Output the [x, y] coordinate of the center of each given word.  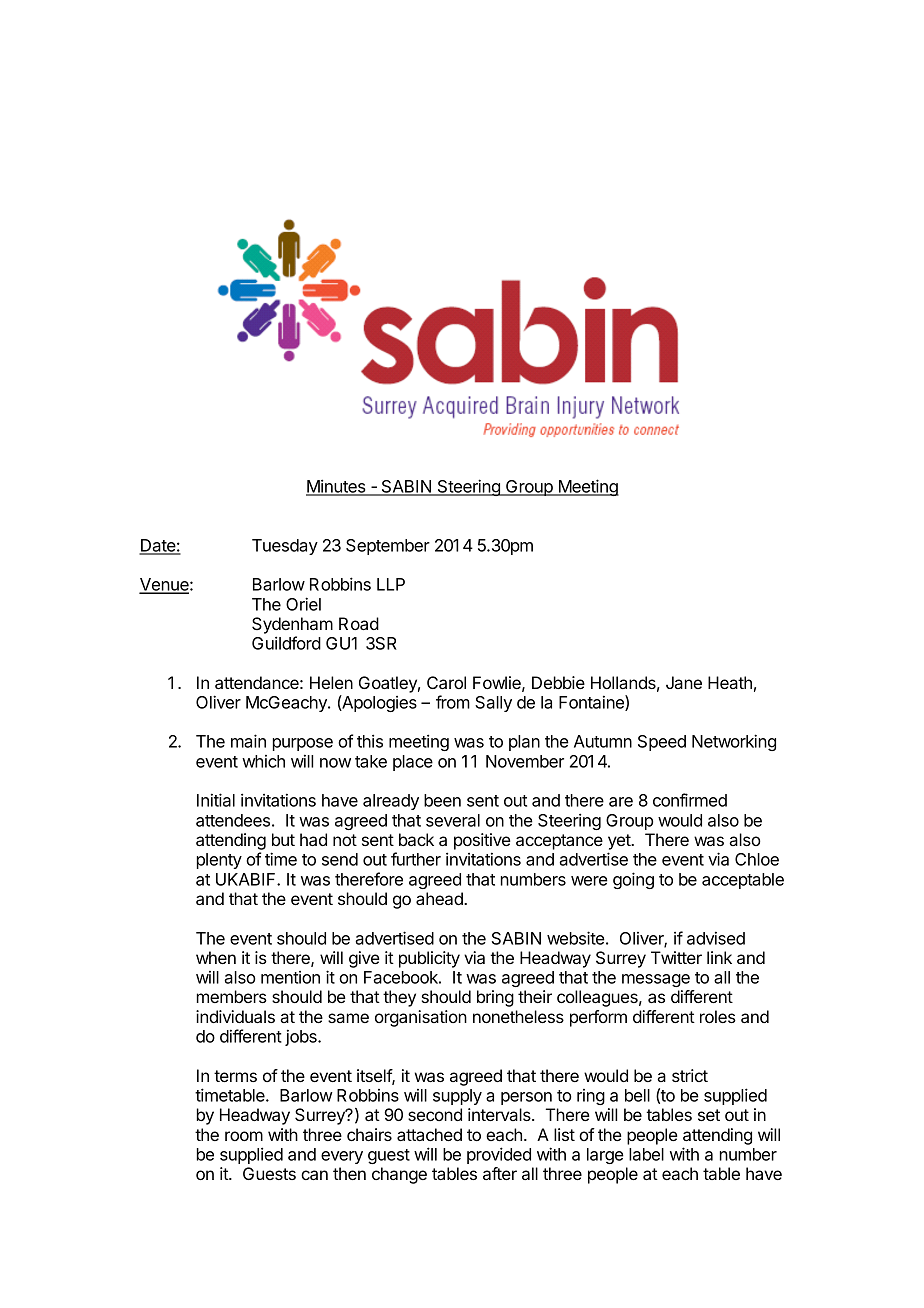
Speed [662, 743]
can [314, 1175]
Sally [493, 704]
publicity [429, 959]
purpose [303, 744]
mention [290, 977]
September [388, 547]
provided [499, 1155]
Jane [684, 682]
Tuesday [285, 547]
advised [716, 938]
